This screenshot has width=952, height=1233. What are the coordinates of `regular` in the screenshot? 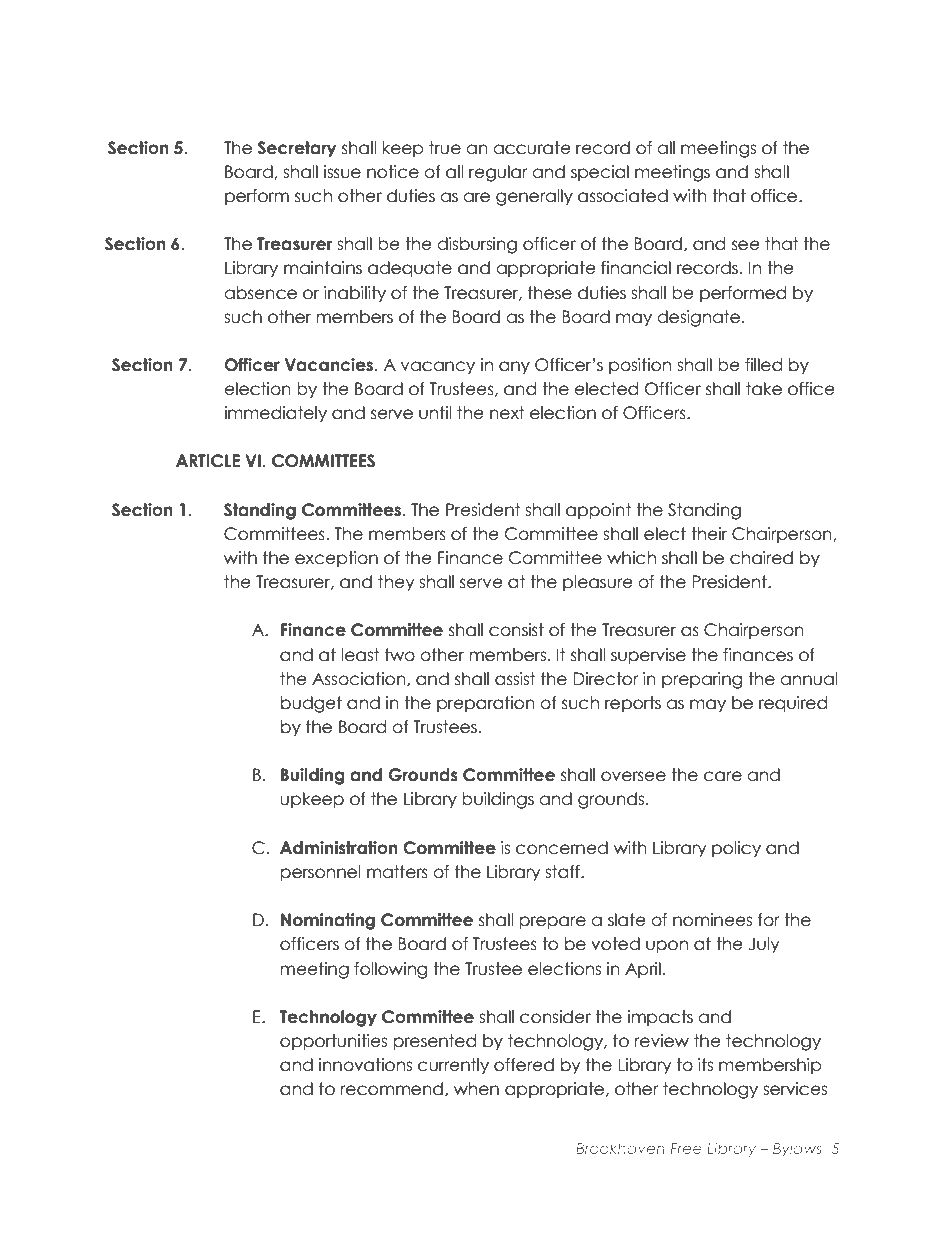 It's located at (498, 173).
